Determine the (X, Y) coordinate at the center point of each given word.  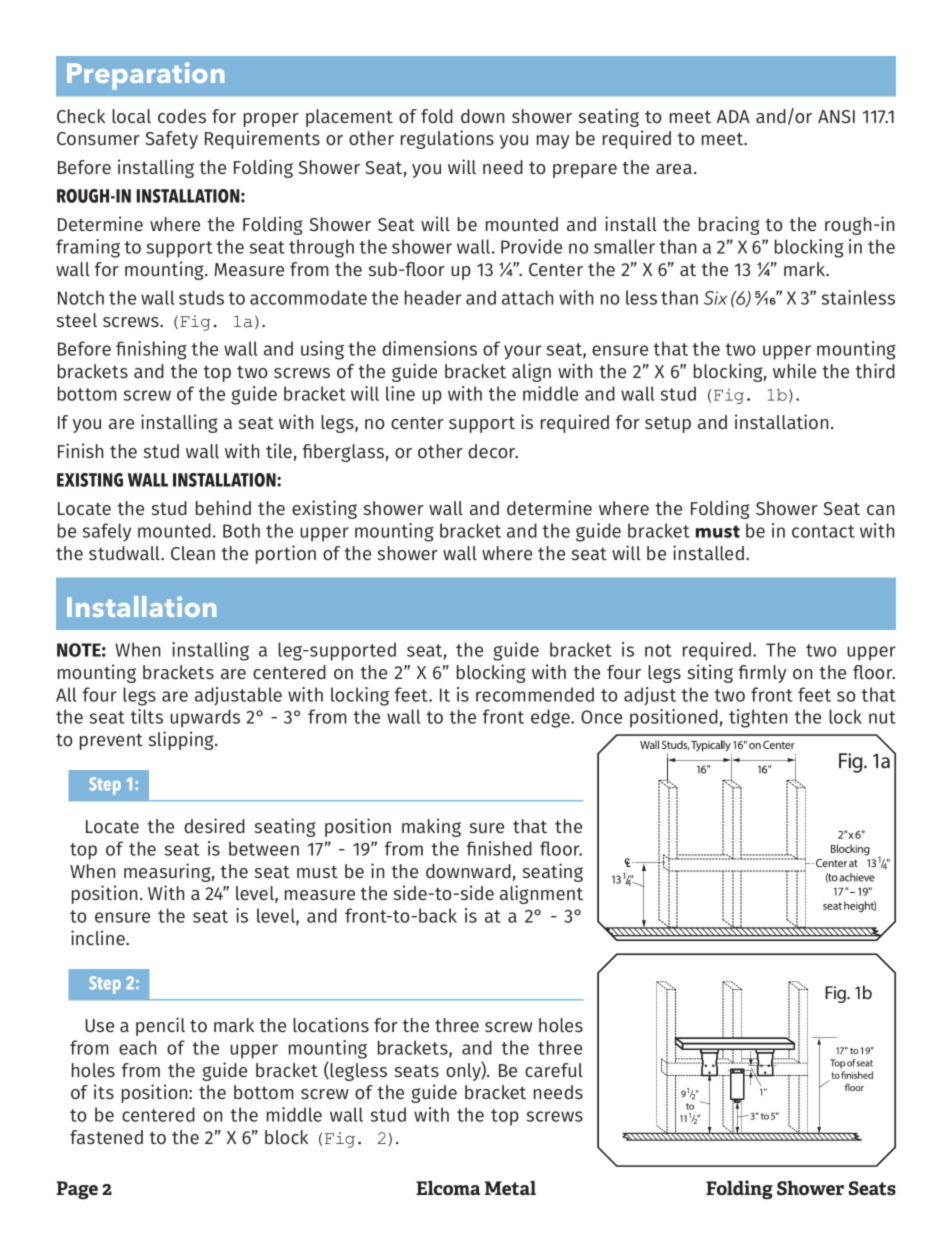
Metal (510, 1188)
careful (554, 1070)
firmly (762, 674)
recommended (535, 694)
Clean (193, 553)
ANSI (836, 116)
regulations (447, 139)
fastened (106, 1137)
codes (182, 116)
